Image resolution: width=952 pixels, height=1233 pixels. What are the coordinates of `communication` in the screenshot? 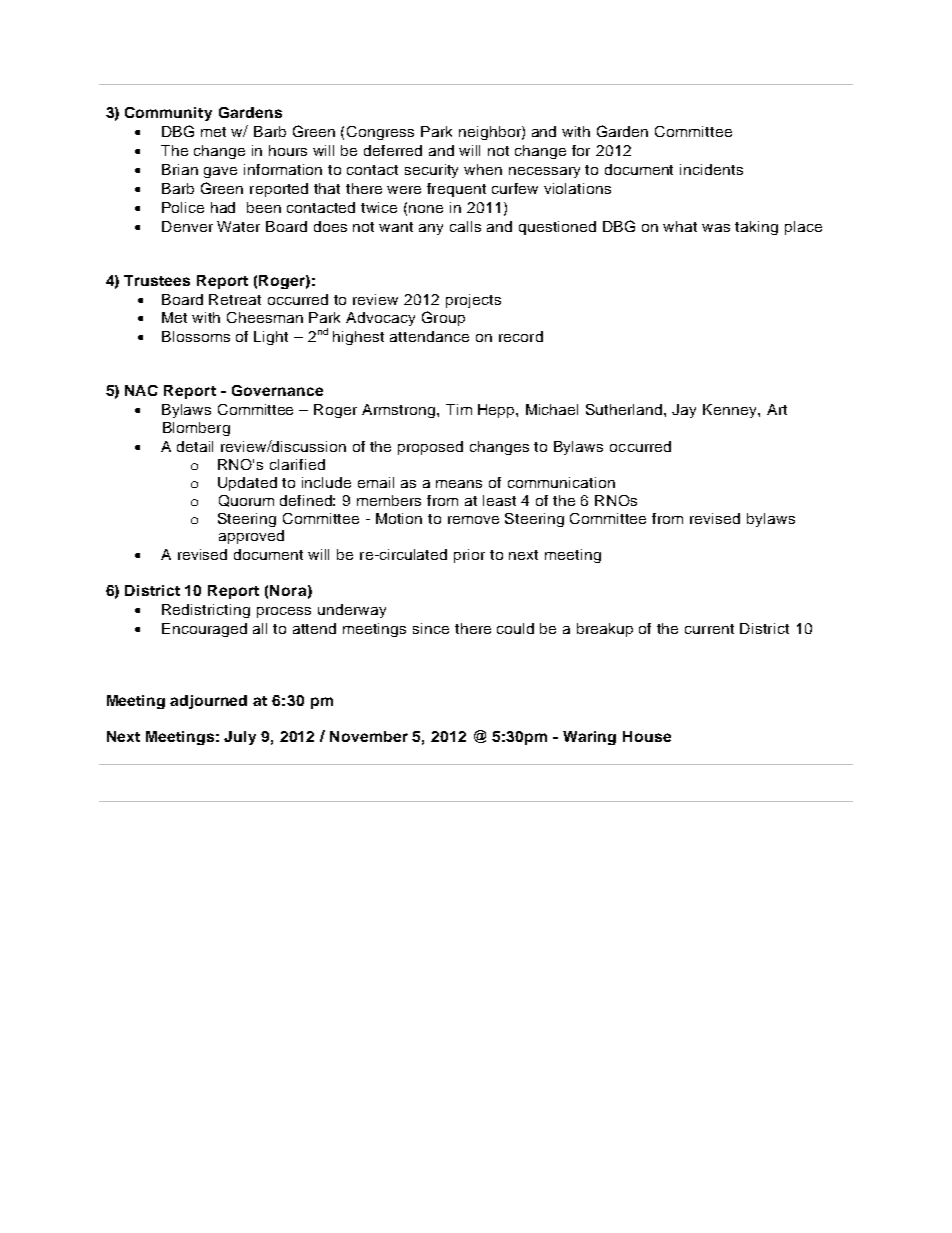 It's located at (561, 482).
